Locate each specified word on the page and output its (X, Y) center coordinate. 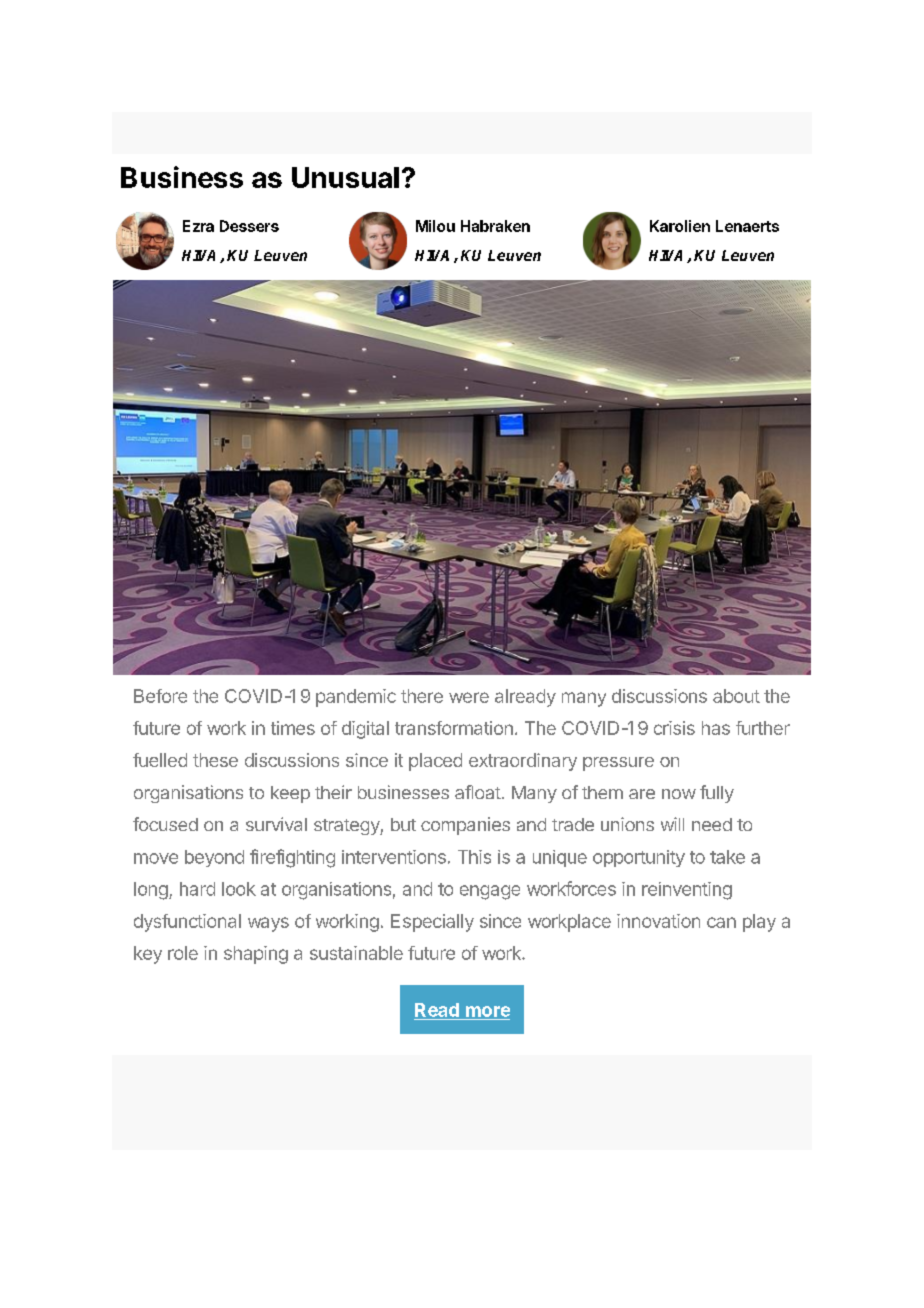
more (488, 1011)
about (736, 696)
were (469, 697)
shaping (256, 955)
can (721, 922)
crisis (674, 728)
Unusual (345, 177)
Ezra (198, 226)
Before (160, 696)
